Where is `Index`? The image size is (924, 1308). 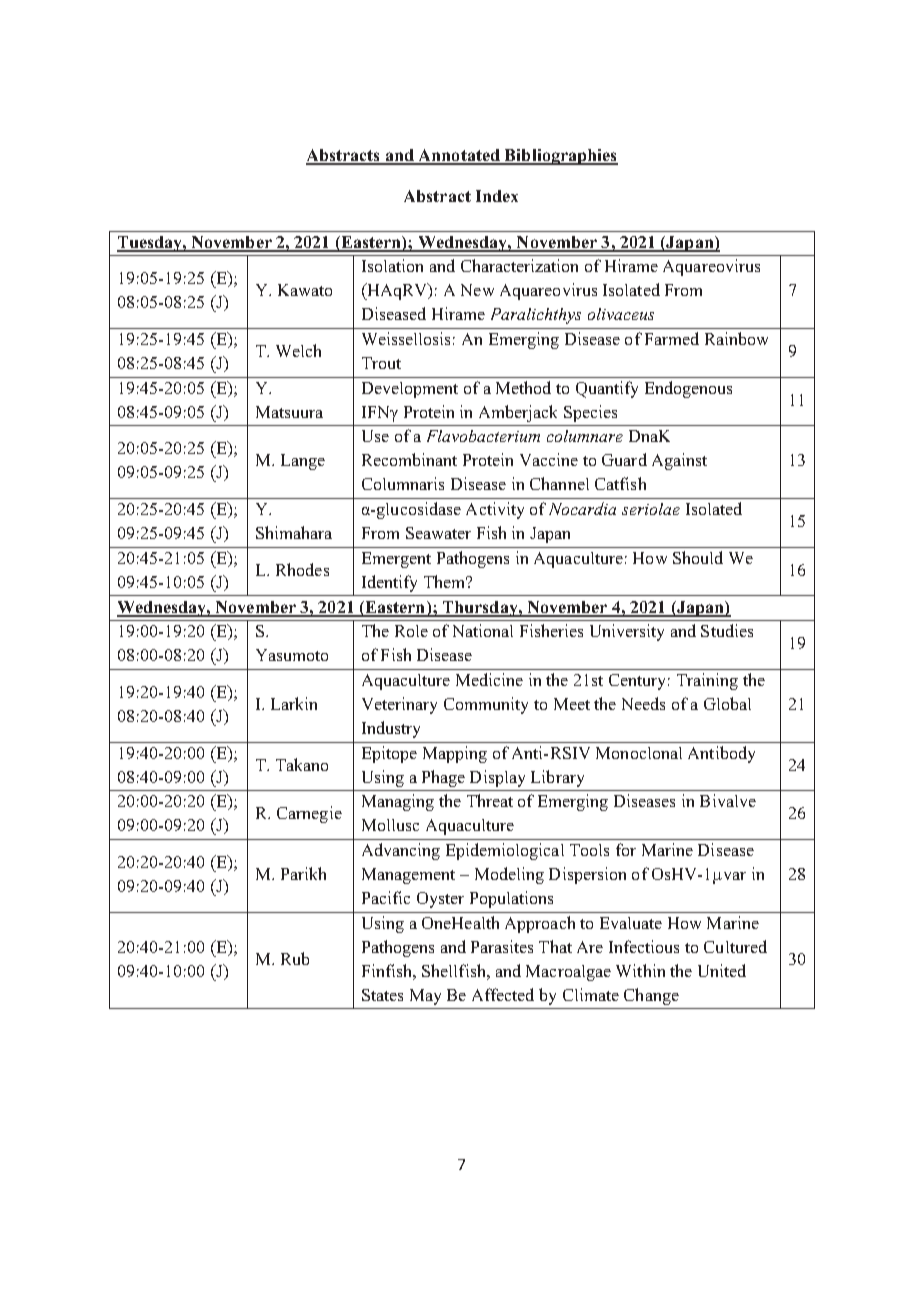
Index is located at coordinates (497, 196).
